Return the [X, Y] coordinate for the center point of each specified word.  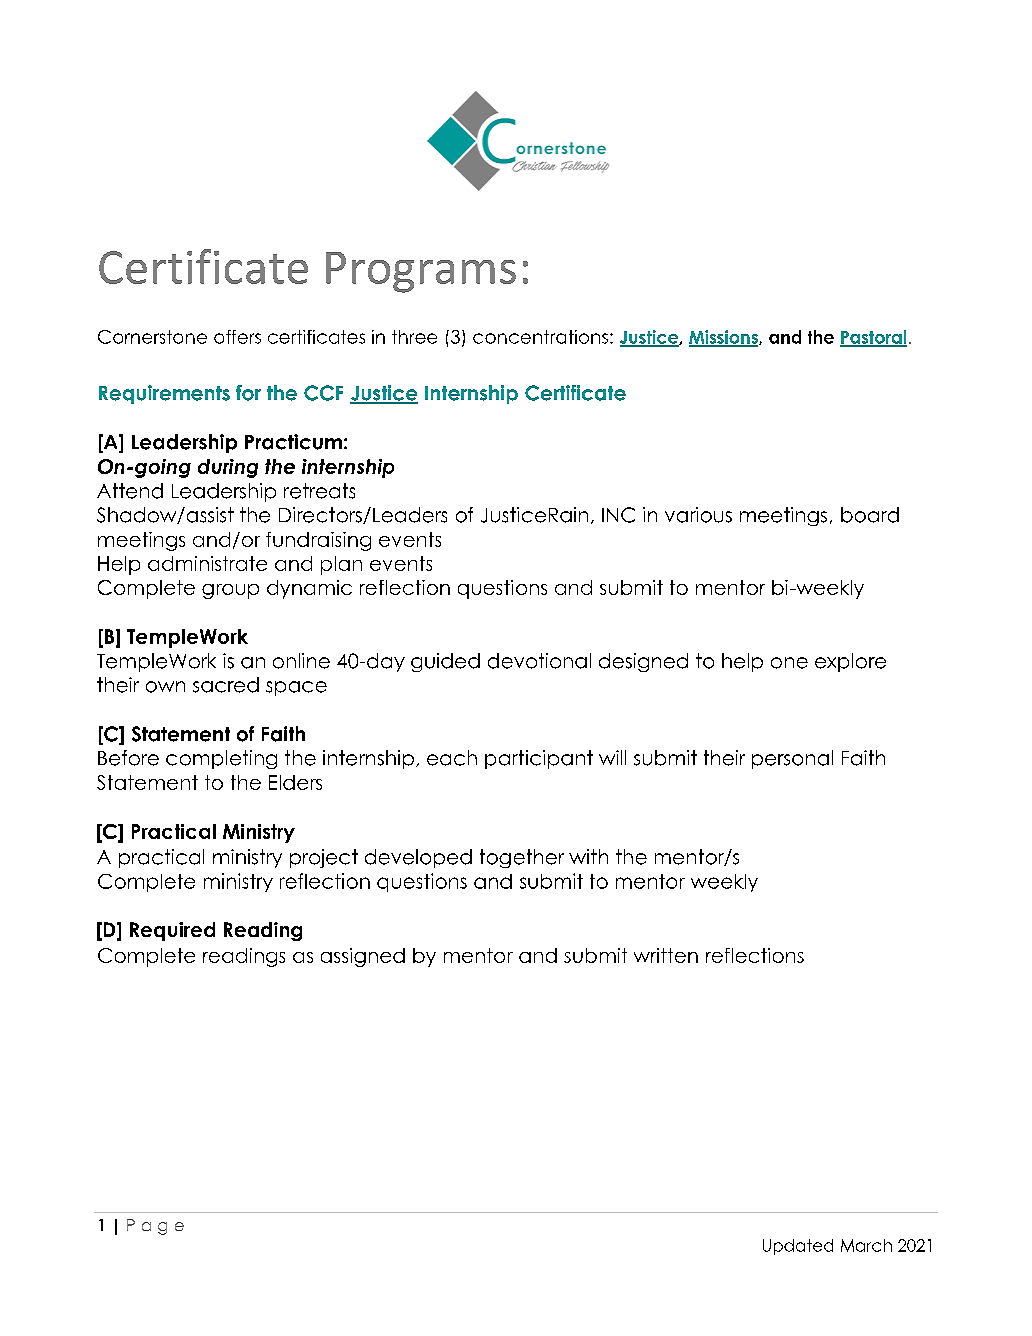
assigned [363, 957]
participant [539, 759]
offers [237, 337]
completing [221, 759]
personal [792, 759]
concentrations [540, 337]
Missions [724, 338]
